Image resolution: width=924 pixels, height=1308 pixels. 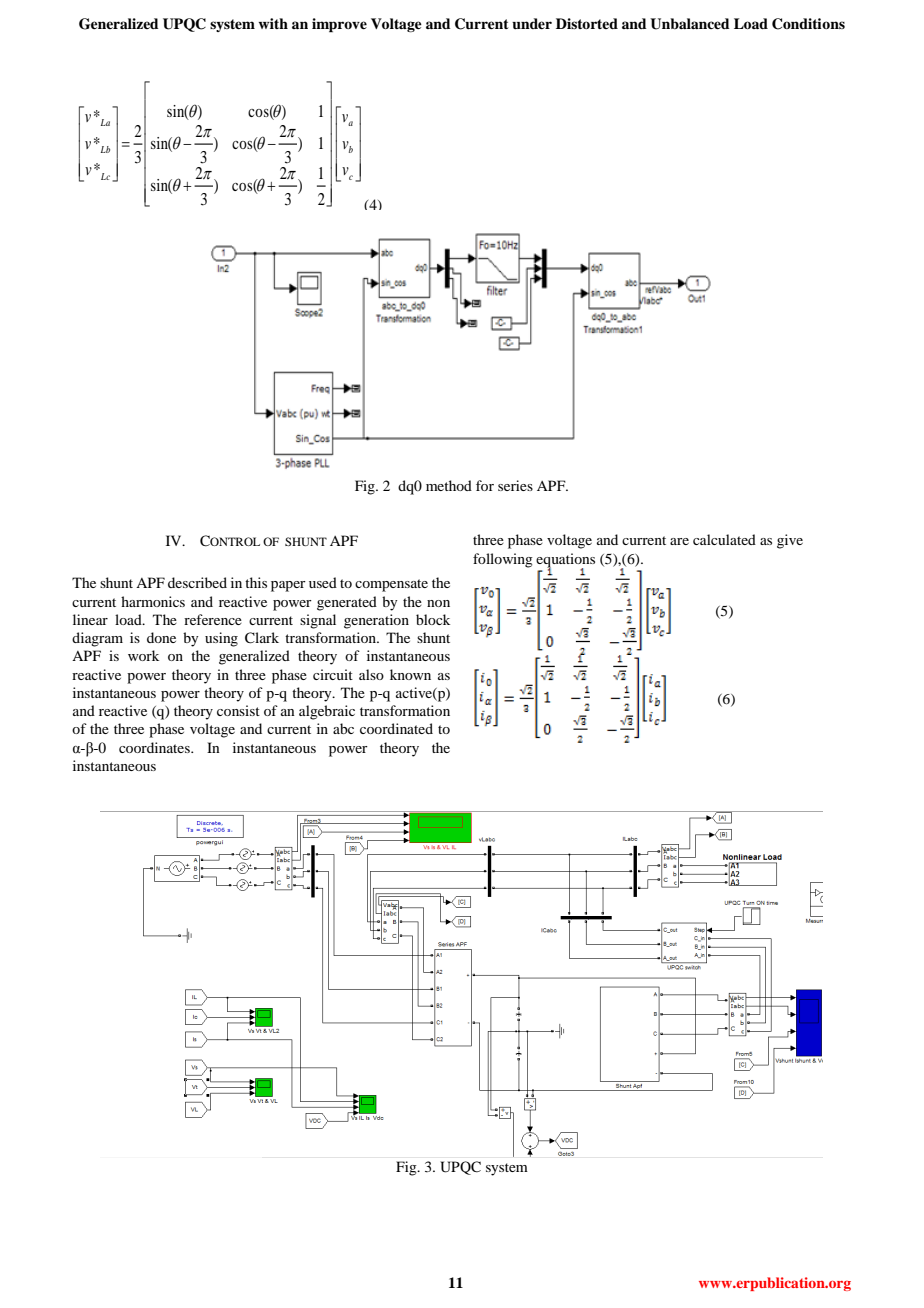 I want to click on method, so click(x=449, y=485).
